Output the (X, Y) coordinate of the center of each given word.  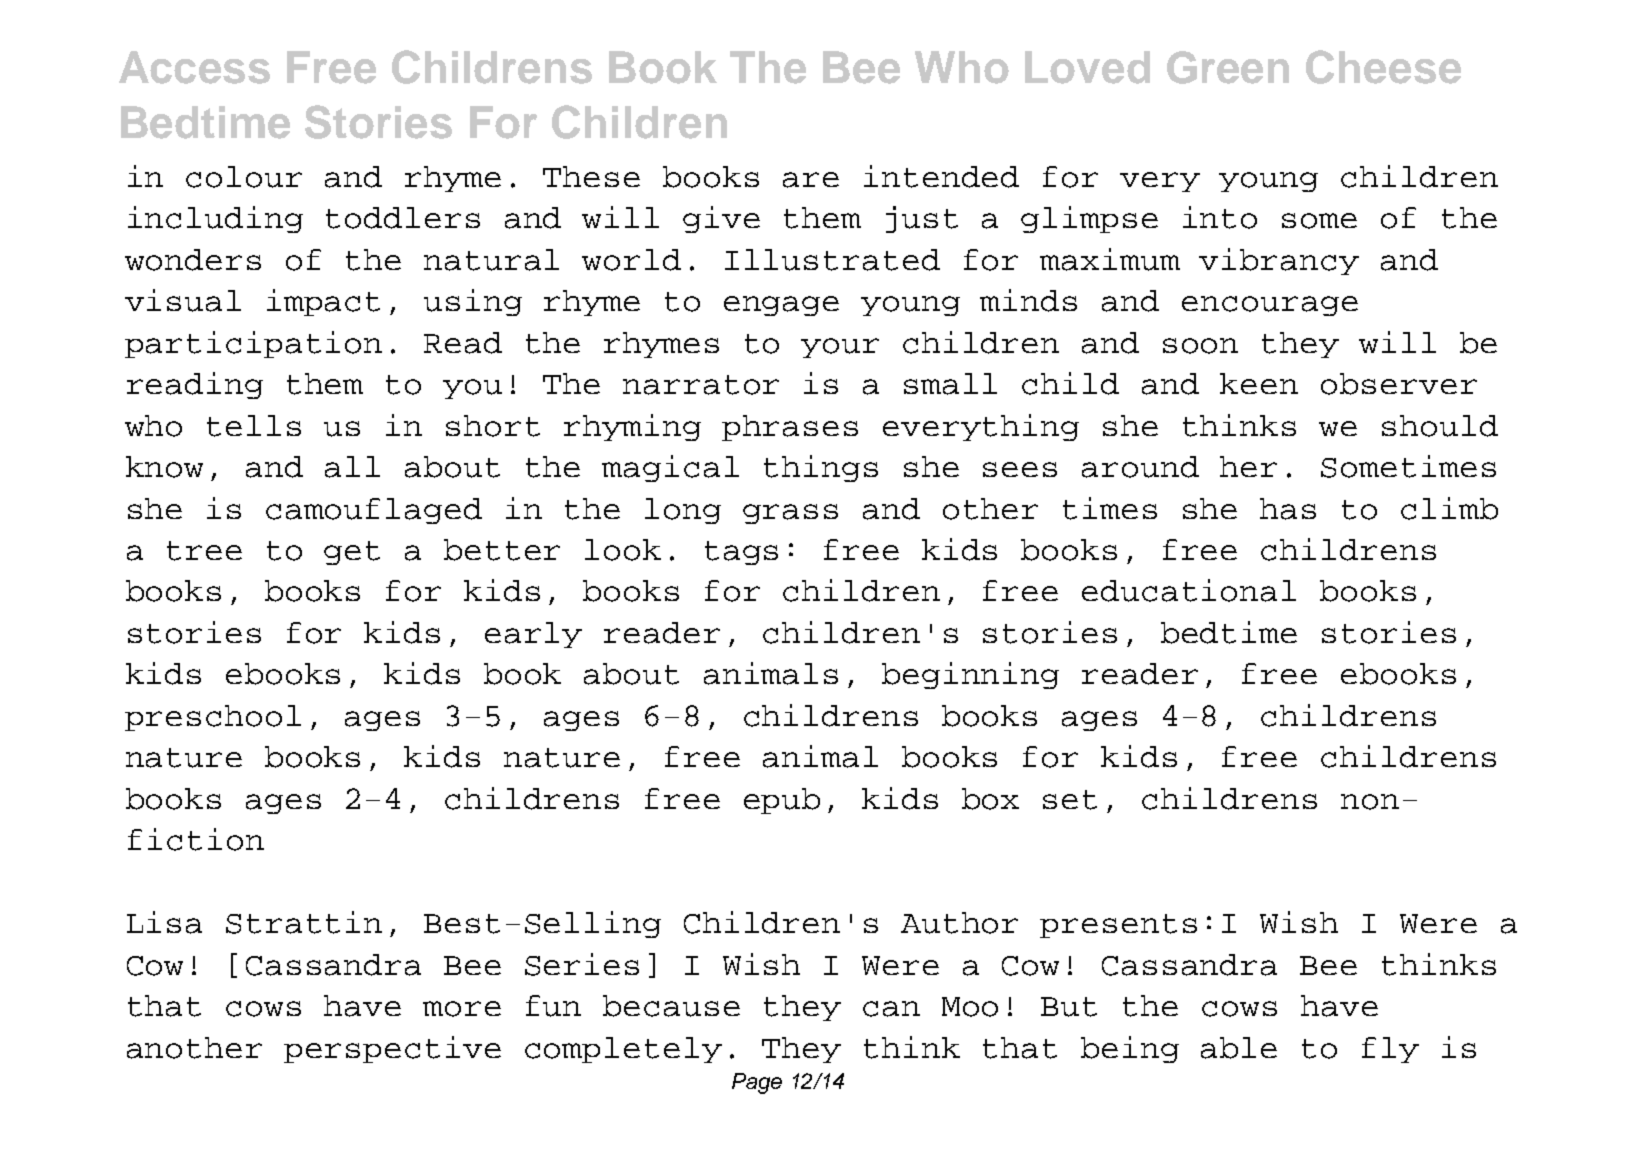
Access (194, 67)
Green (1228, 67)
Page (757, 1083)
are (811, 180)
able (1239, 1048)
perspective (392, 1049)
